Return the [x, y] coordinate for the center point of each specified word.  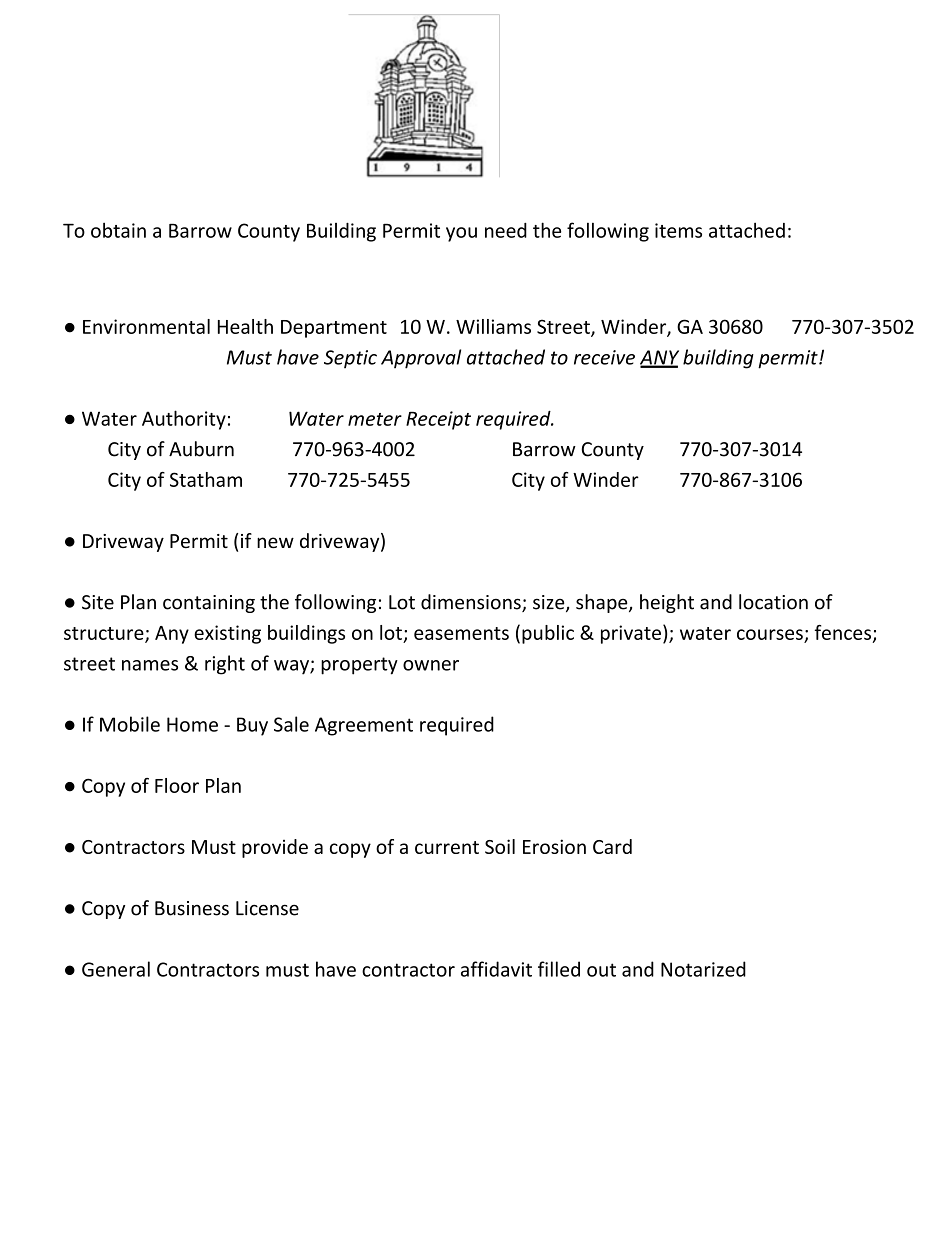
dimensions [472, 603]
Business [192, 908]
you [461, 234]
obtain [118, 230]
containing [209, 604]
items [678, 230]
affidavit [496, 969]
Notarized [703, 969]
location [773, 602]
